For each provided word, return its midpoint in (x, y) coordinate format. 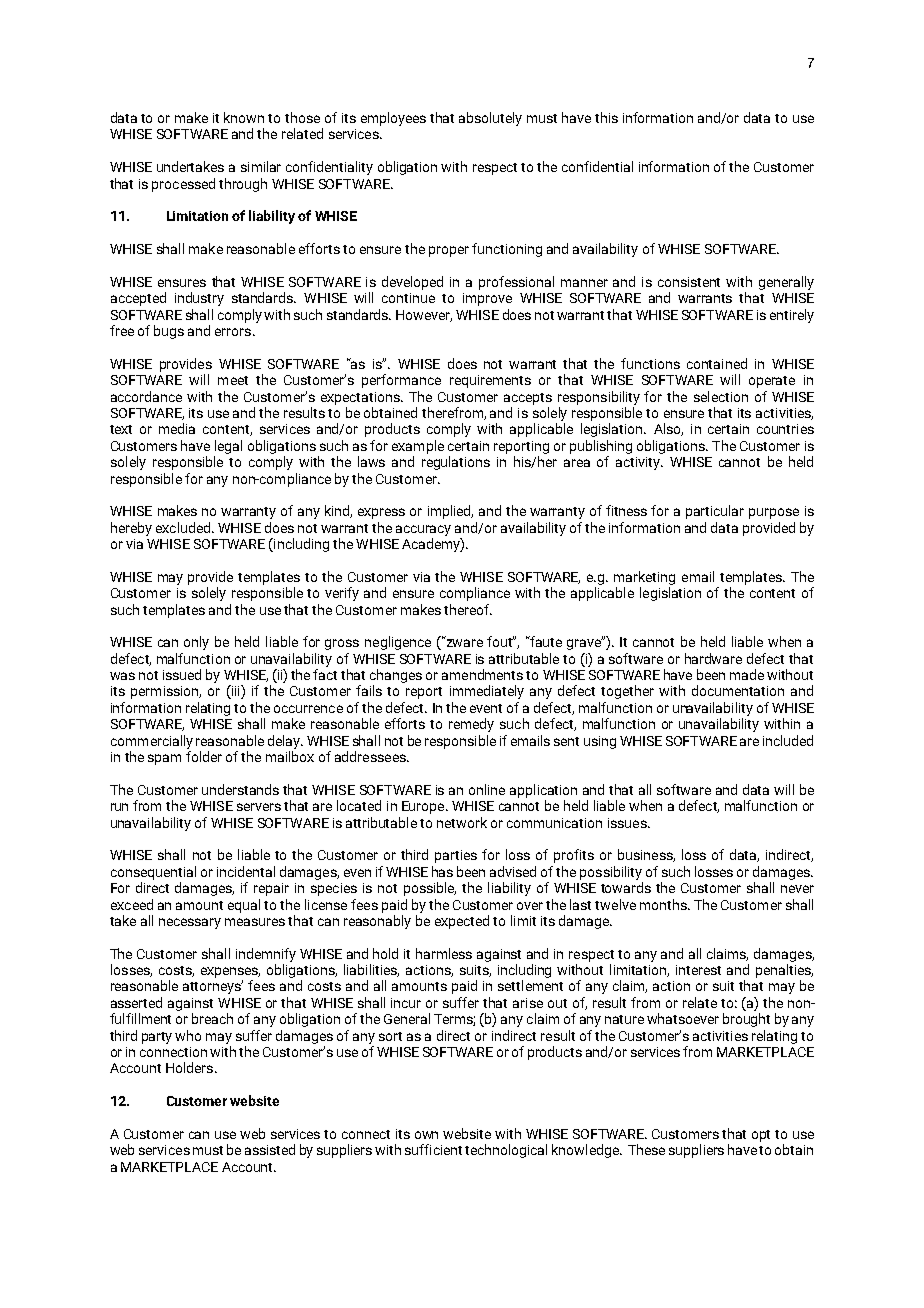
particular (715, 512)
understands (240, 789)
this (606, 117)
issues (628, 823)
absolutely (490, 119)
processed (183, 185)
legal (228, 447)
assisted (270, 1149)
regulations (456, 463)
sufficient (433, 1149)
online (487, 789)
